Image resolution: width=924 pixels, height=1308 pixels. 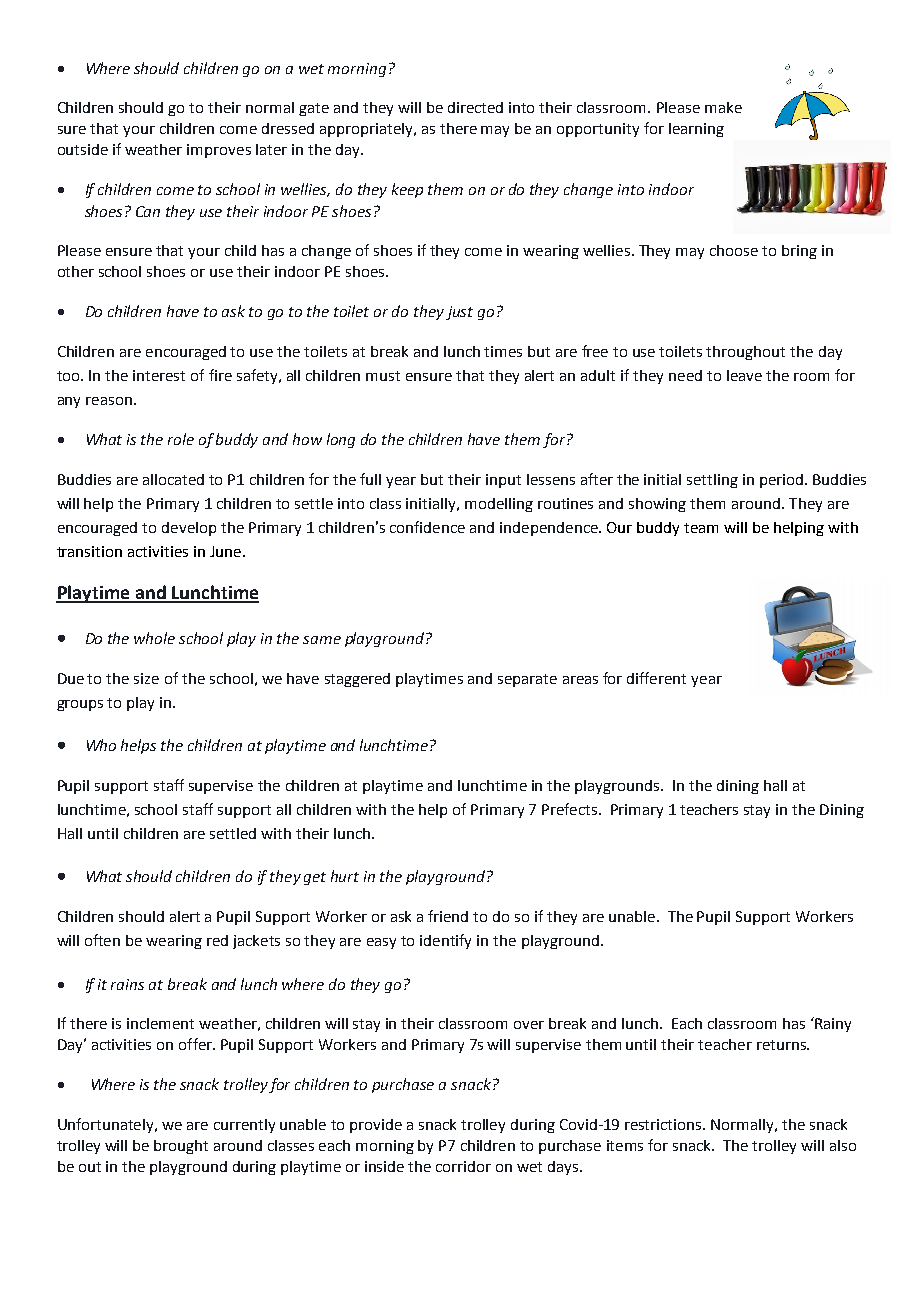 I want to click on make, so click(x=723, y=107).
